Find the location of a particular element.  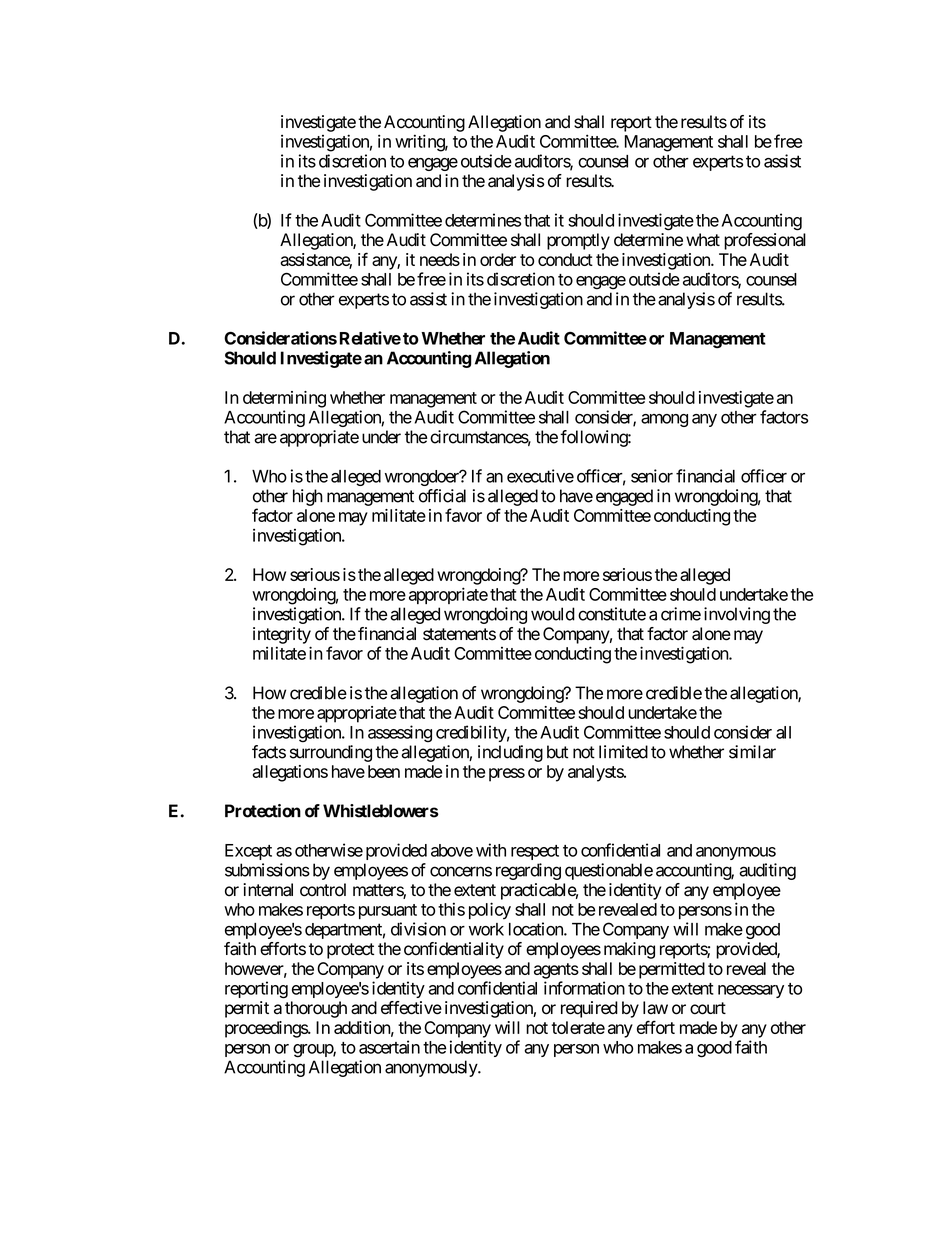

agents is located at coordinates (556, 971).
